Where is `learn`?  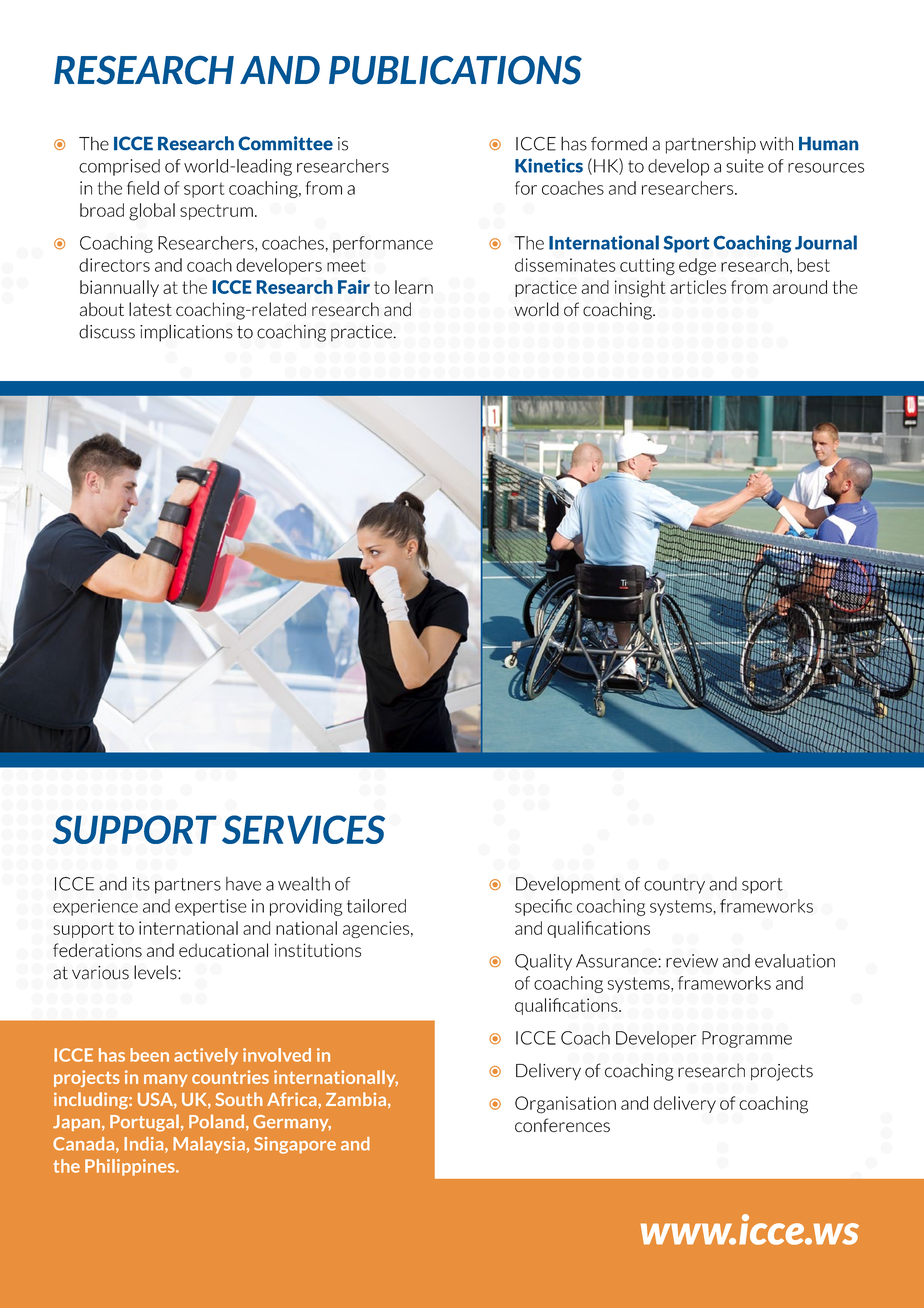
learn is located at coordinates (414, 287).
